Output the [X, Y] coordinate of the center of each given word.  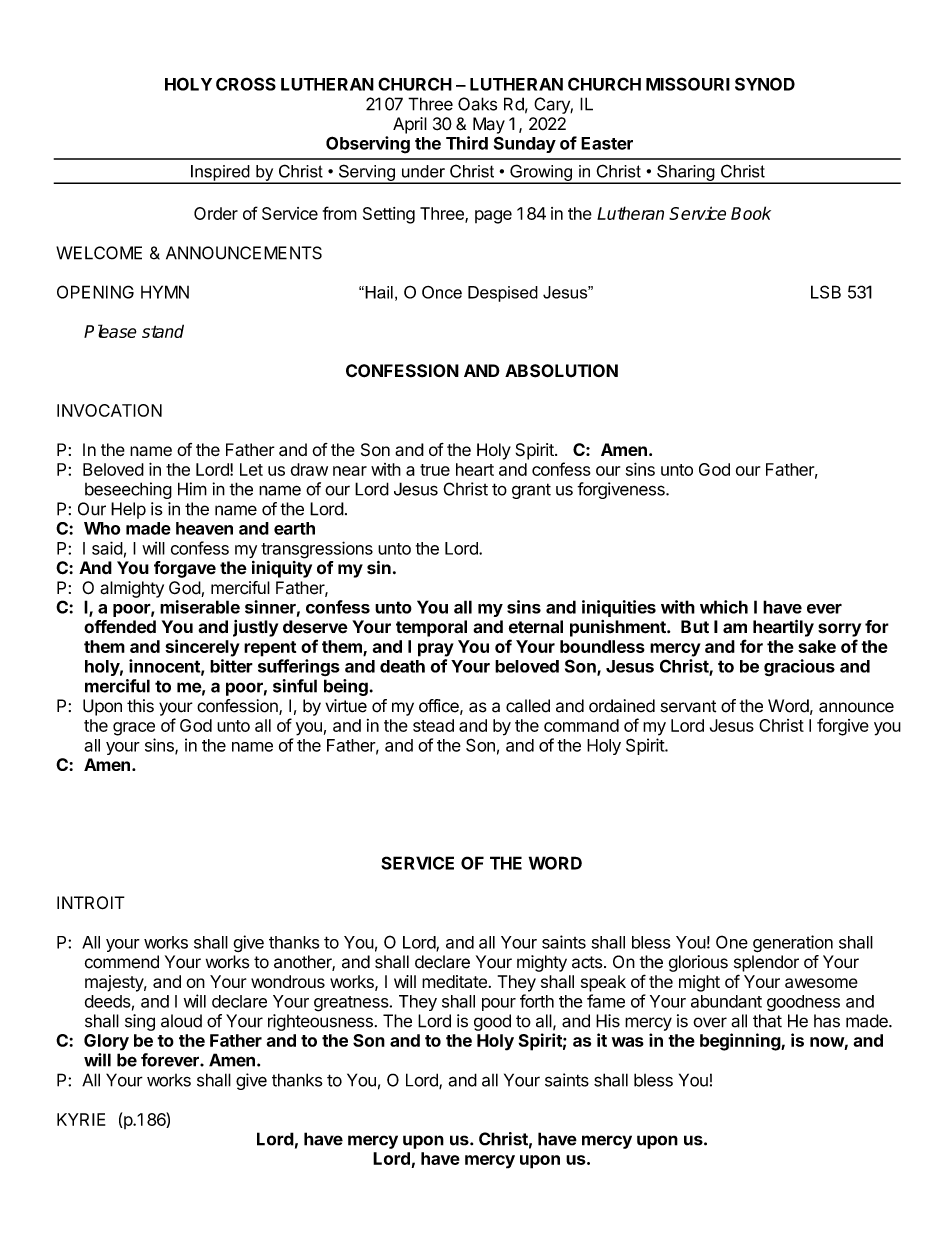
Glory [106, 1042]
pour [499, 1004]
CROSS [246, 84]
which [724, 607]
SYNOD [765, 84]
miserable [200, 607]
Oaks [477, 104]
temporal [431, 628]
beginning [741, 1042]
